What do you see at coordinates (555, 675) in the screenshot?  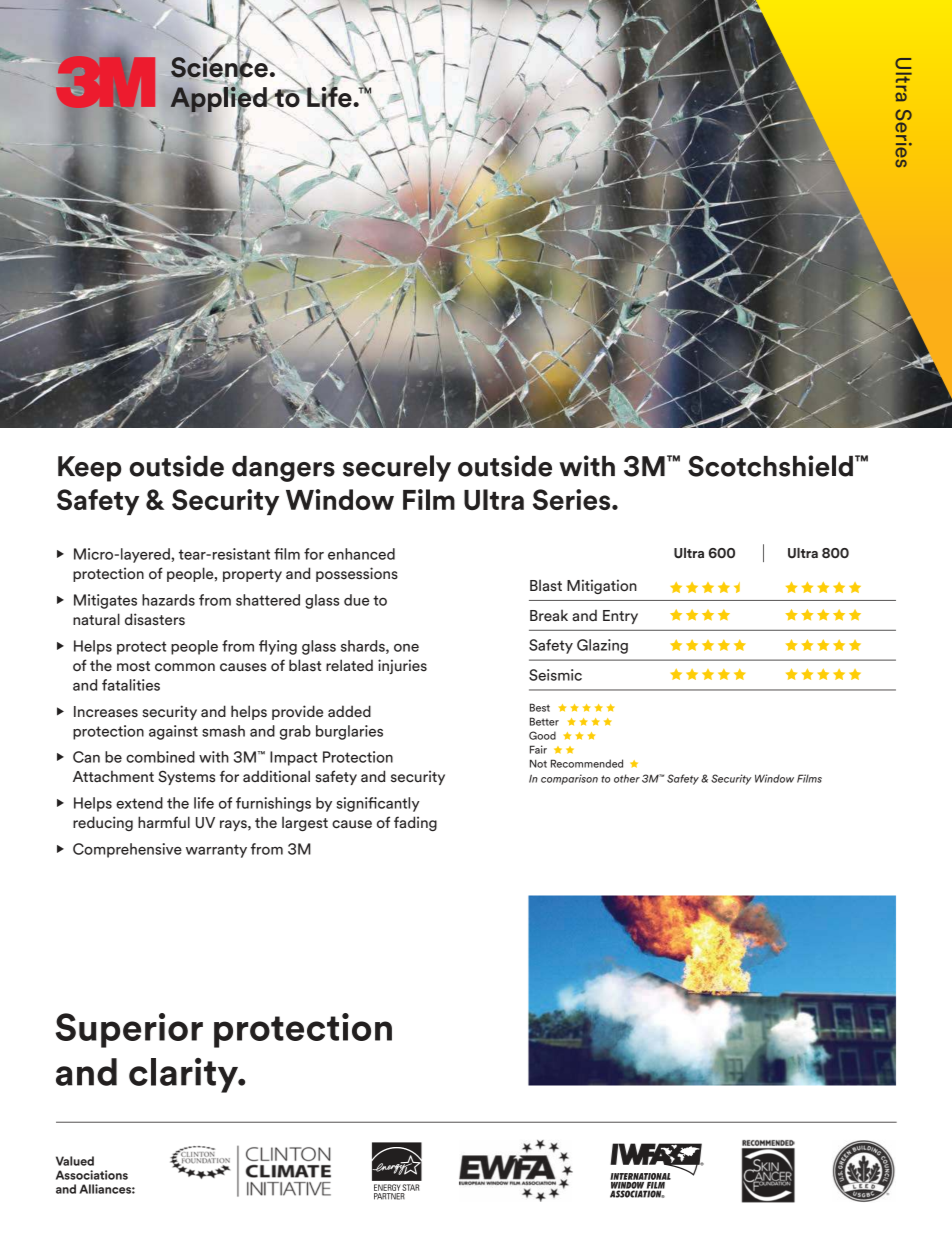 I see `Seismic` at bounding box center [555, 675].
